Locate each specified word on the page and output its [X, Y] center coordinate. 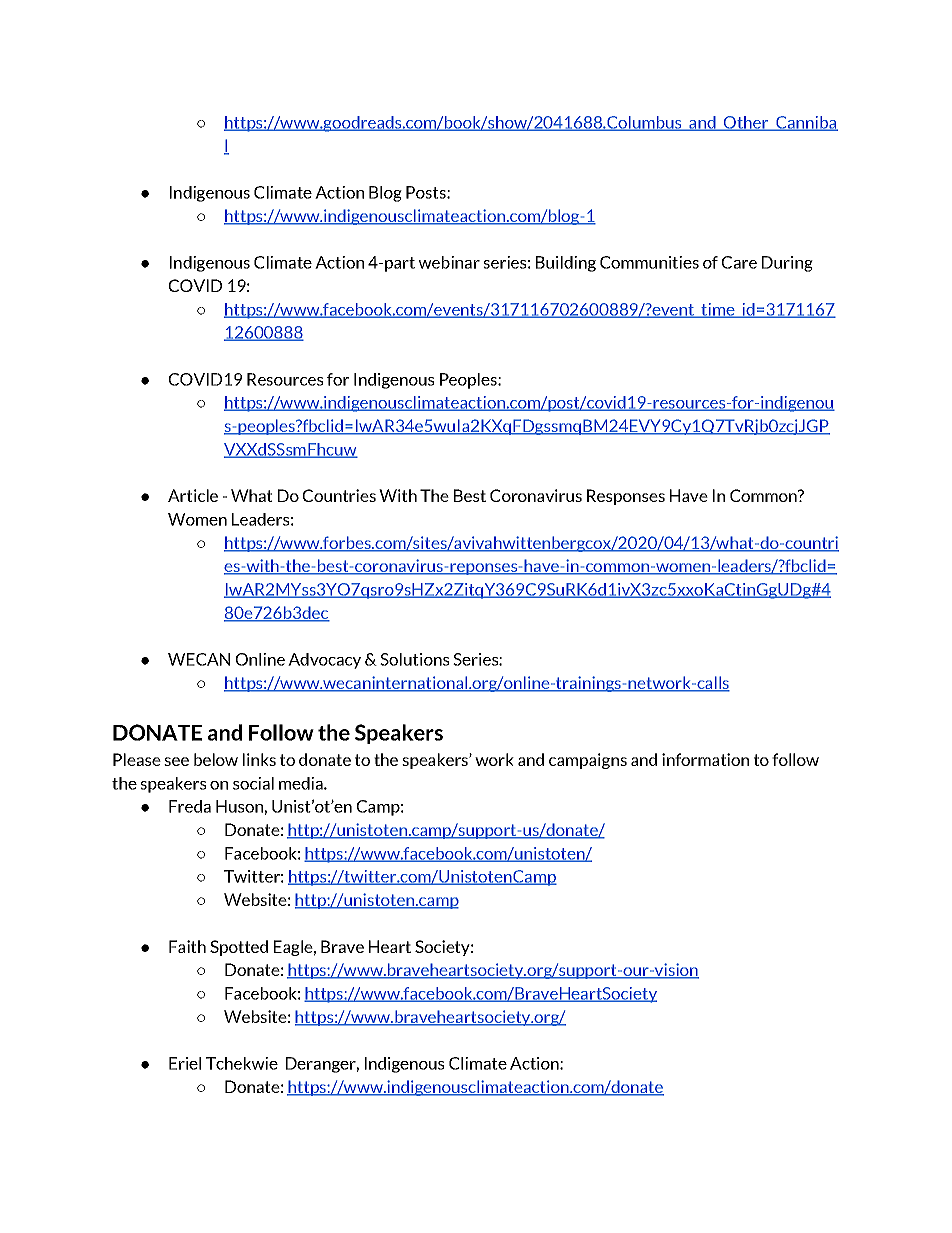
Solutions [414, 659]
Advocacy [324, 661]
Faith [187, 946]
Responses [626, 497]
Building [566, 264]
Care [739, 262]
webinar [449, 262]
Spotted [239, 948]
